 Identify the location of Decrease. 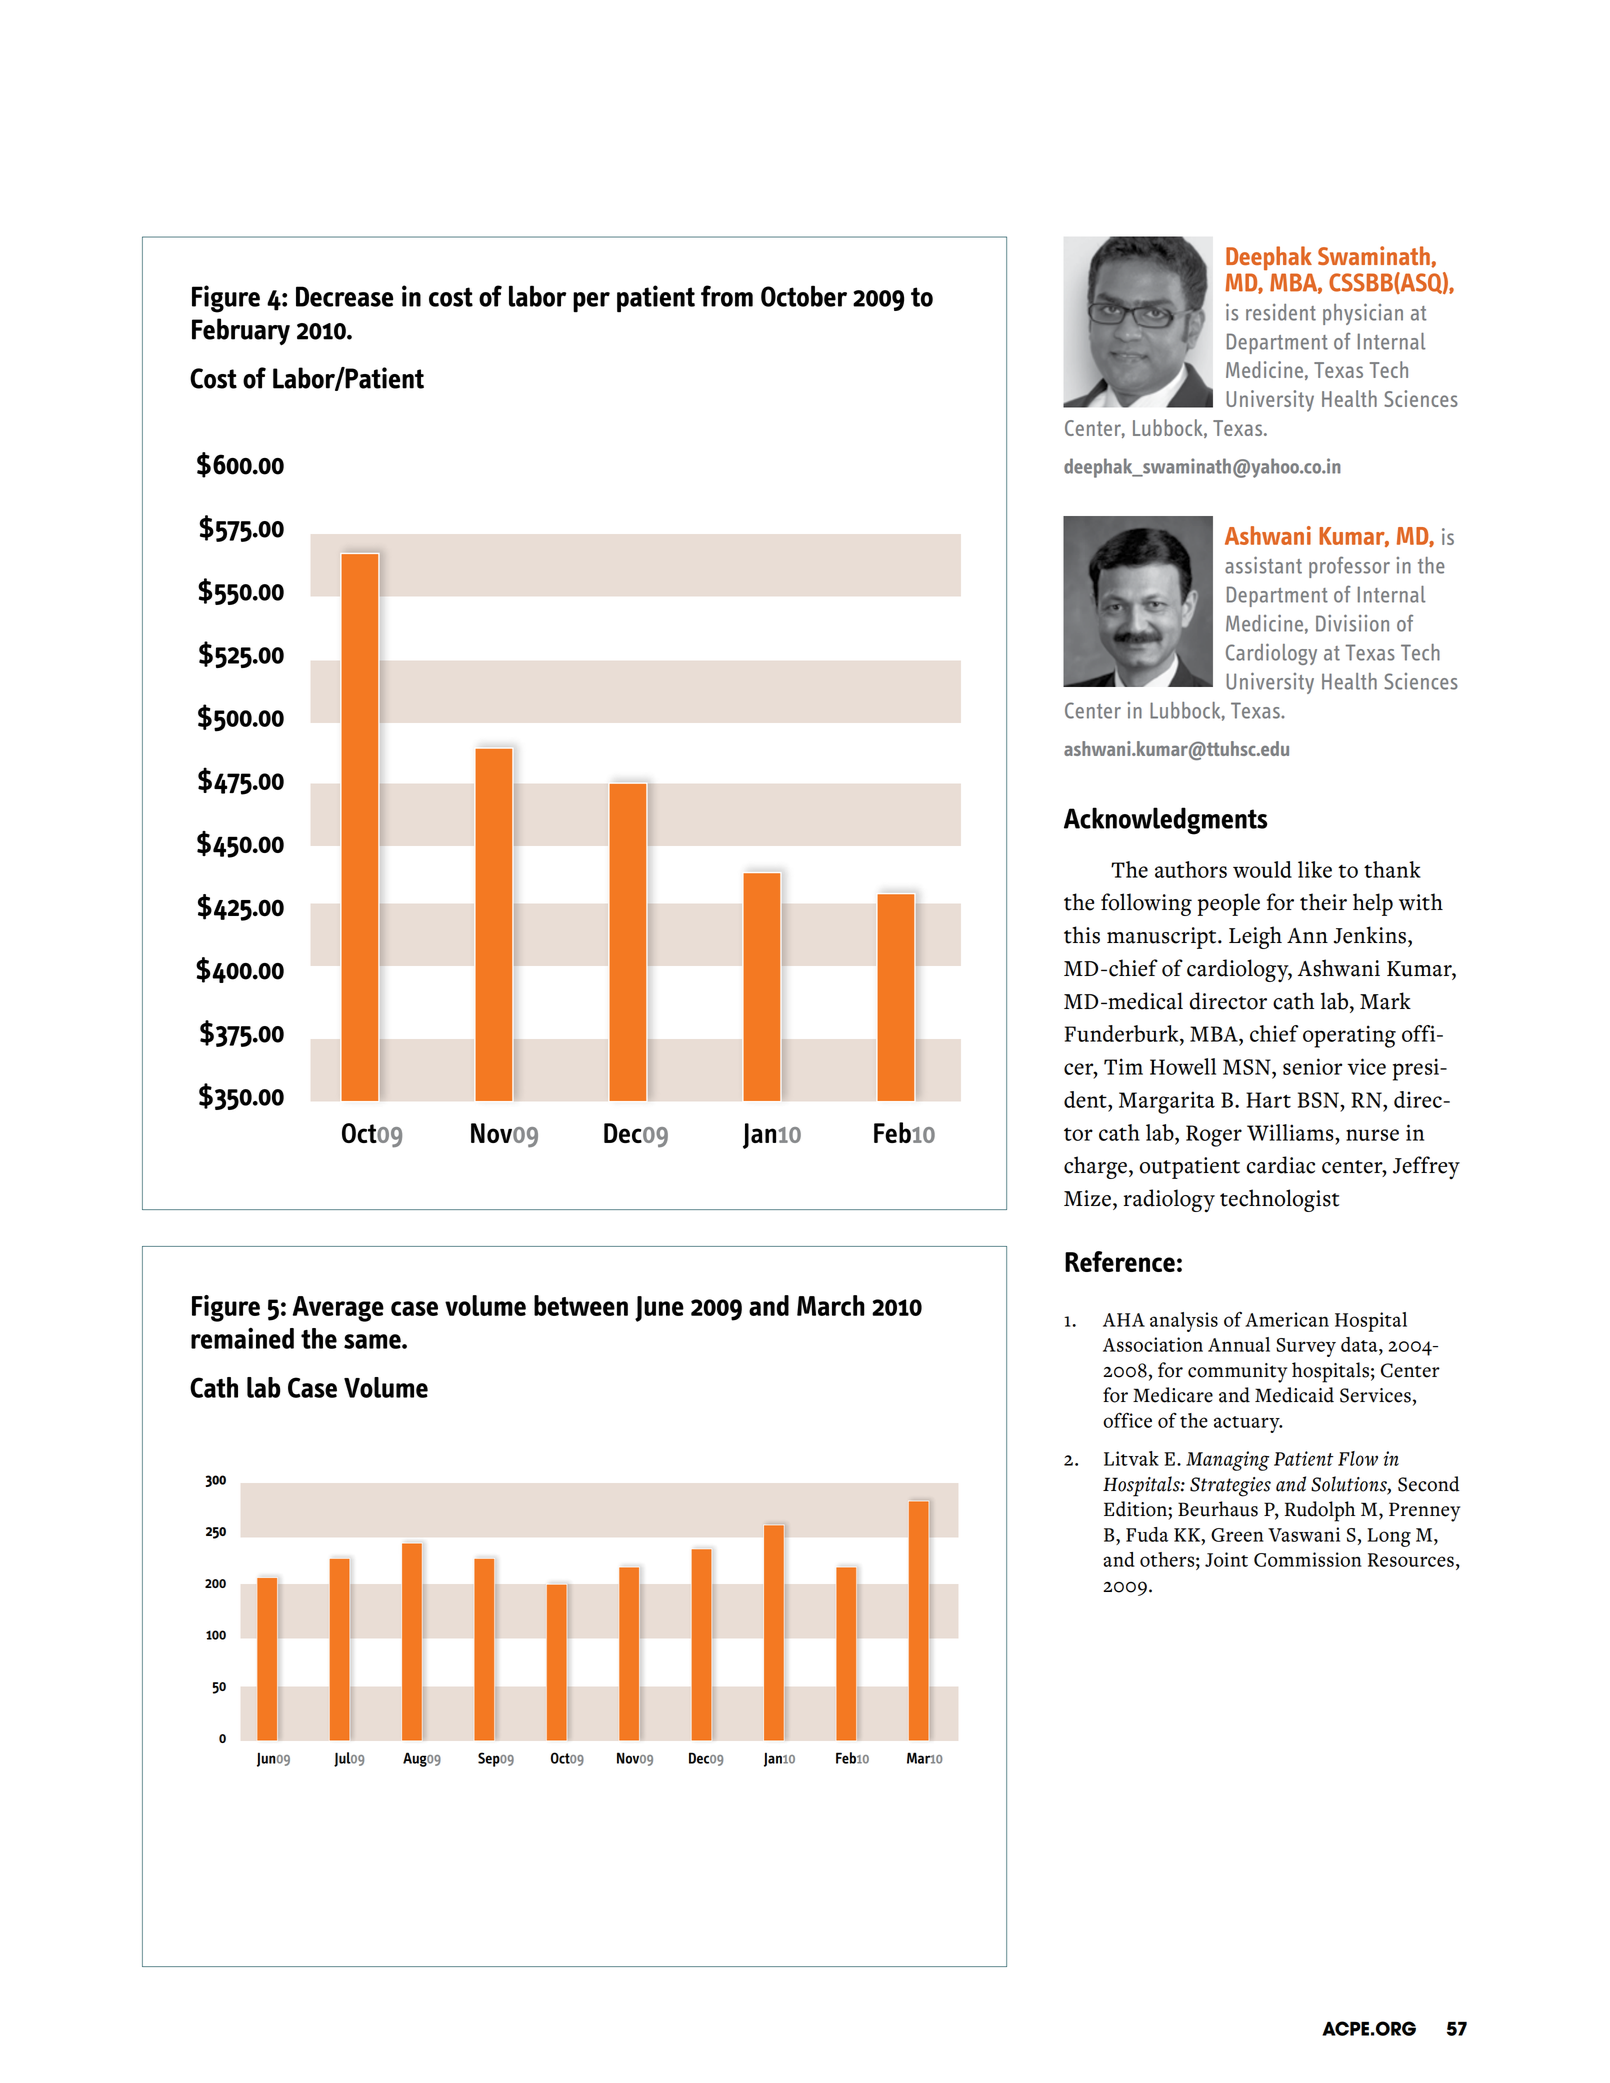
(345, 296).
